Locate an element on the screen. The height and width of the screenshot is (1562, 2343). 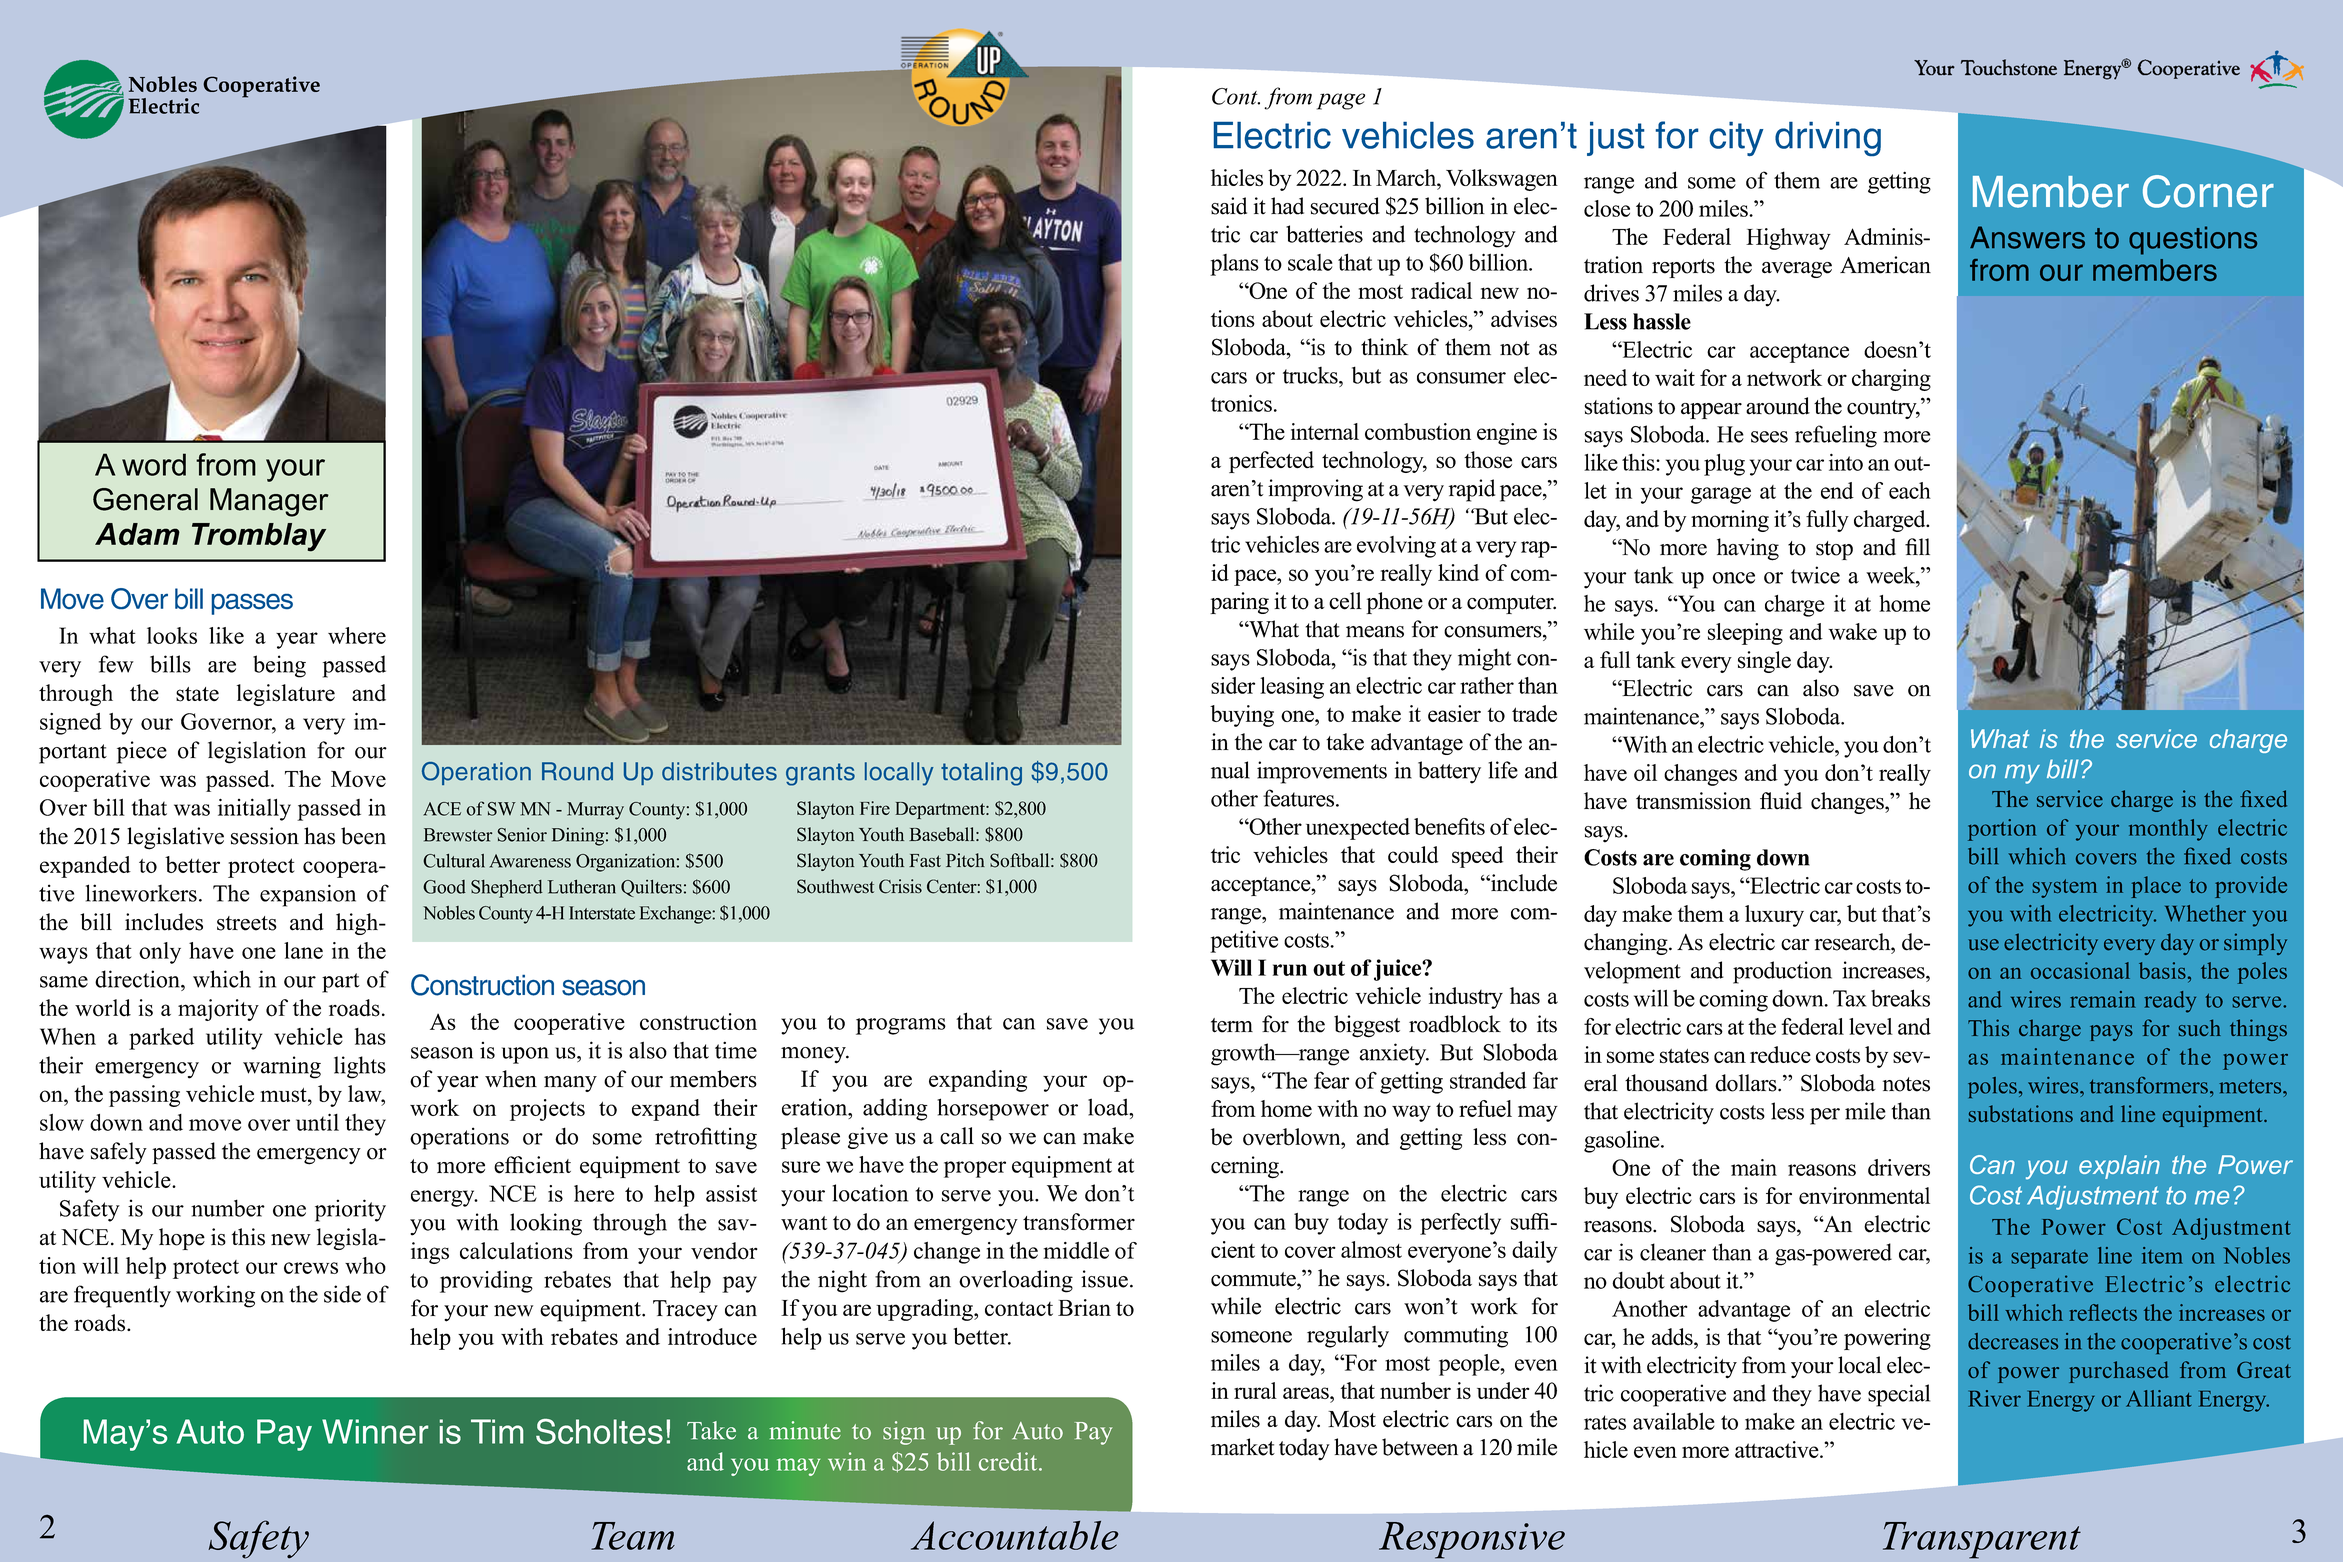
said is located at coordinates (1229, 206).
